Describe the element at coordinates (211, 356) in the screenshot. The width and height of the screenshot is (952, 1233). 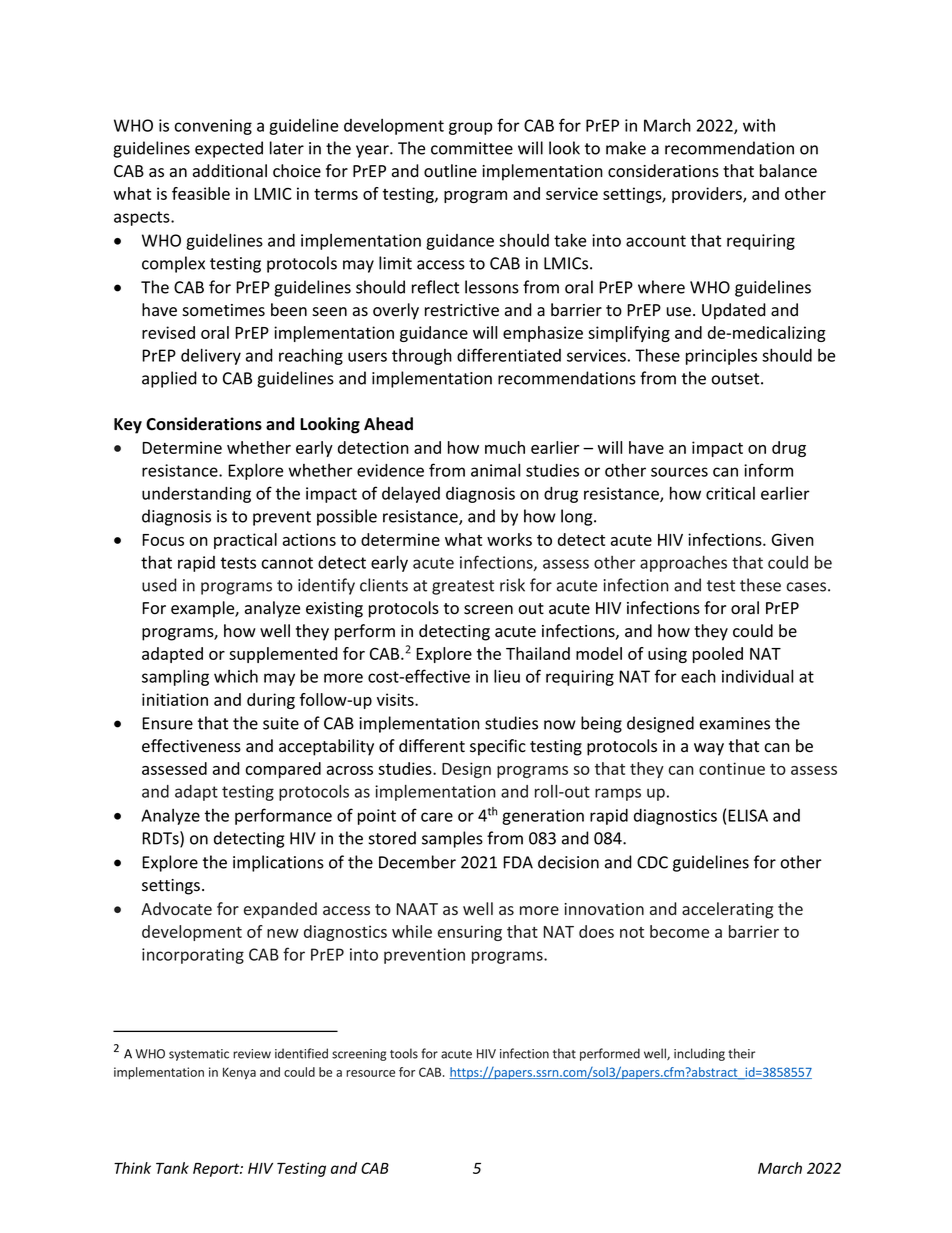
I see `delivery` at that location.
